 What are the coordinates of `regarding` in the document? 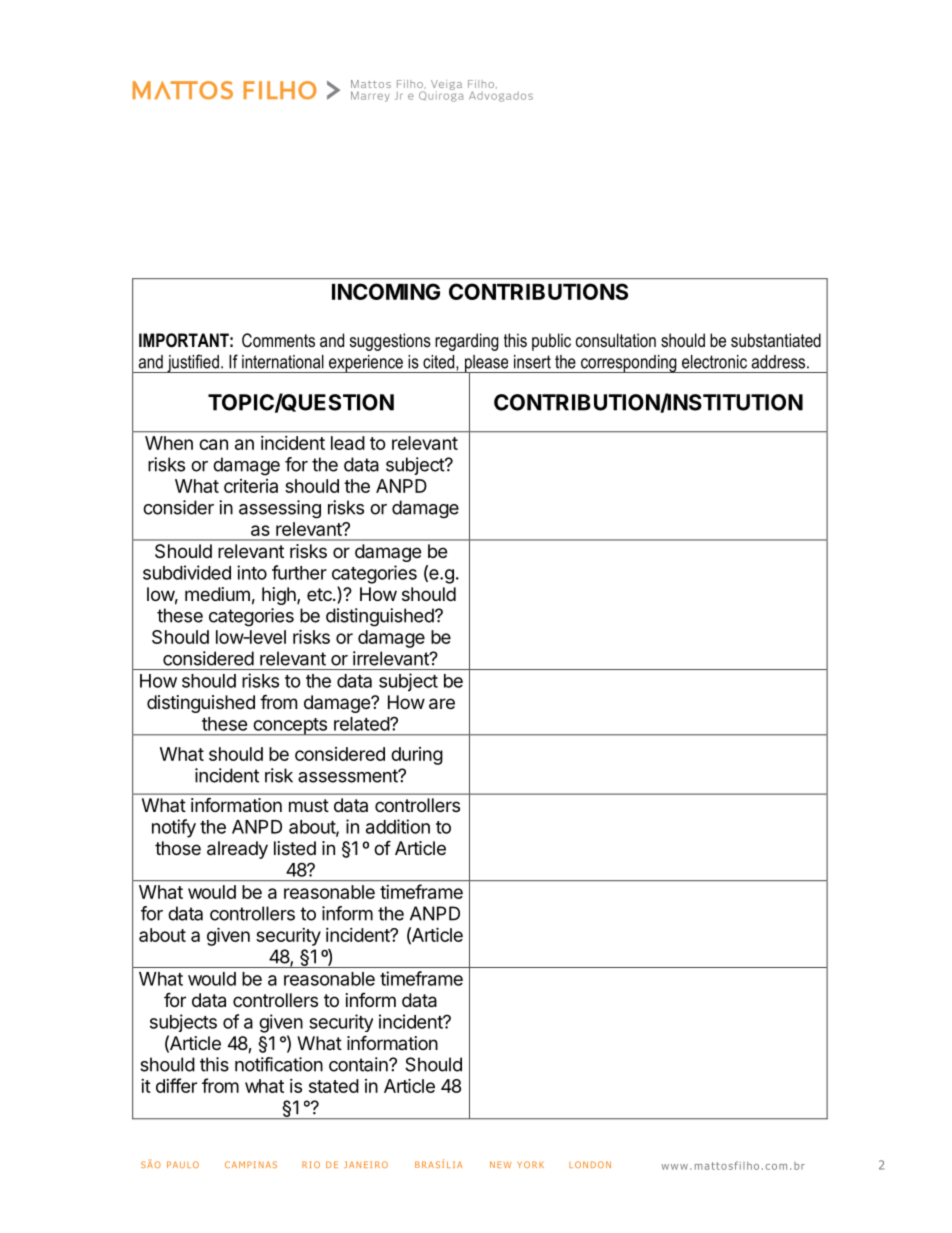 It's located at (467, 342).
